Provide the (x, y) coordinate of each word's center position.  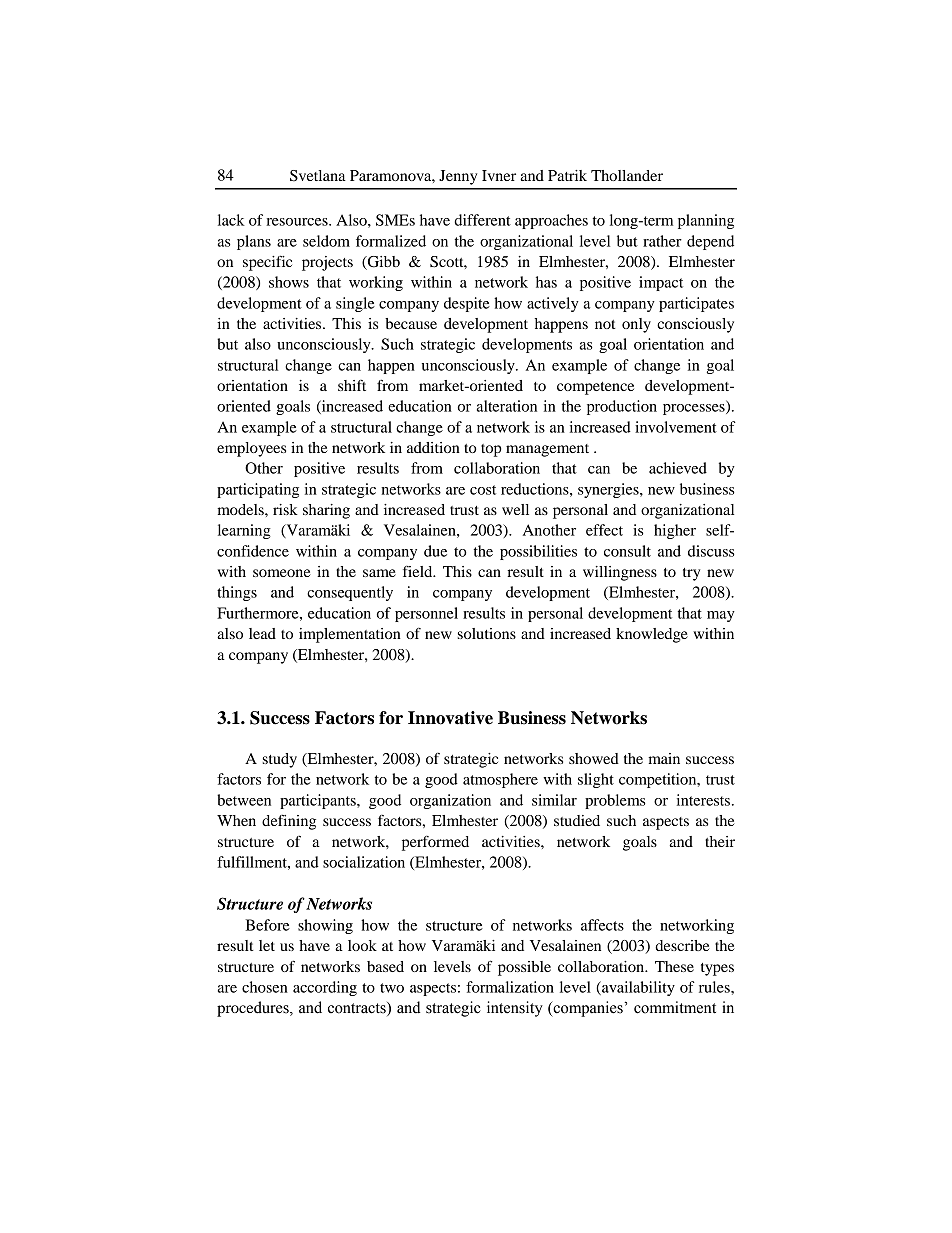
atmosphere (500, 780)
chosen (265, 987)
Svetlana (318, 176)
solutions (487, 633)
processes (695, 409)
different (482, 220)
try (691, 574)
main (664, 758)
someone (282, 573)
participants (319, 801)
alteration (507, 406)
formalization (510, 987)
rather (662, 241)
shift (352, 385)
